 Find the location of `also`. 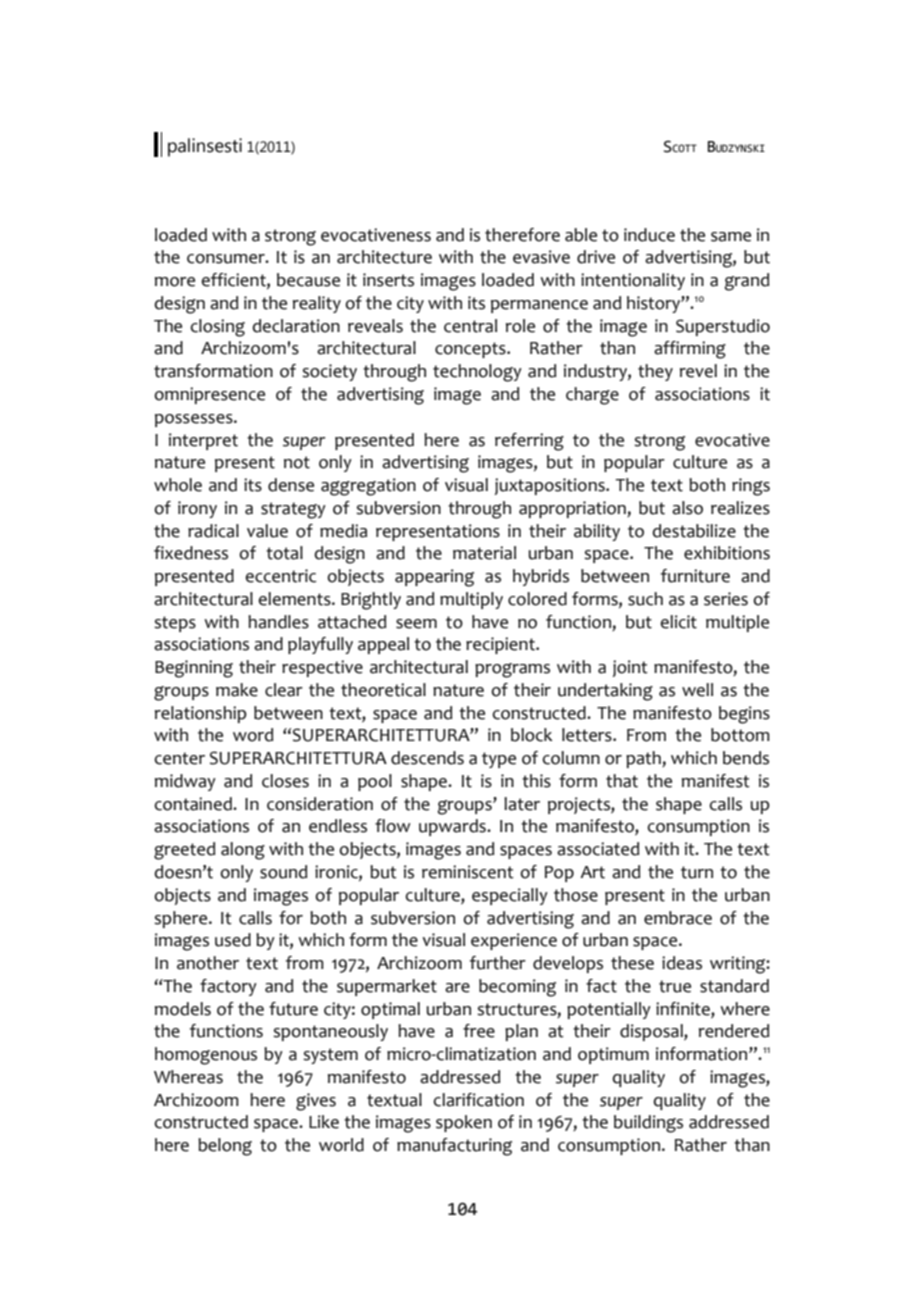

also is located at coordinates (687, 508).
